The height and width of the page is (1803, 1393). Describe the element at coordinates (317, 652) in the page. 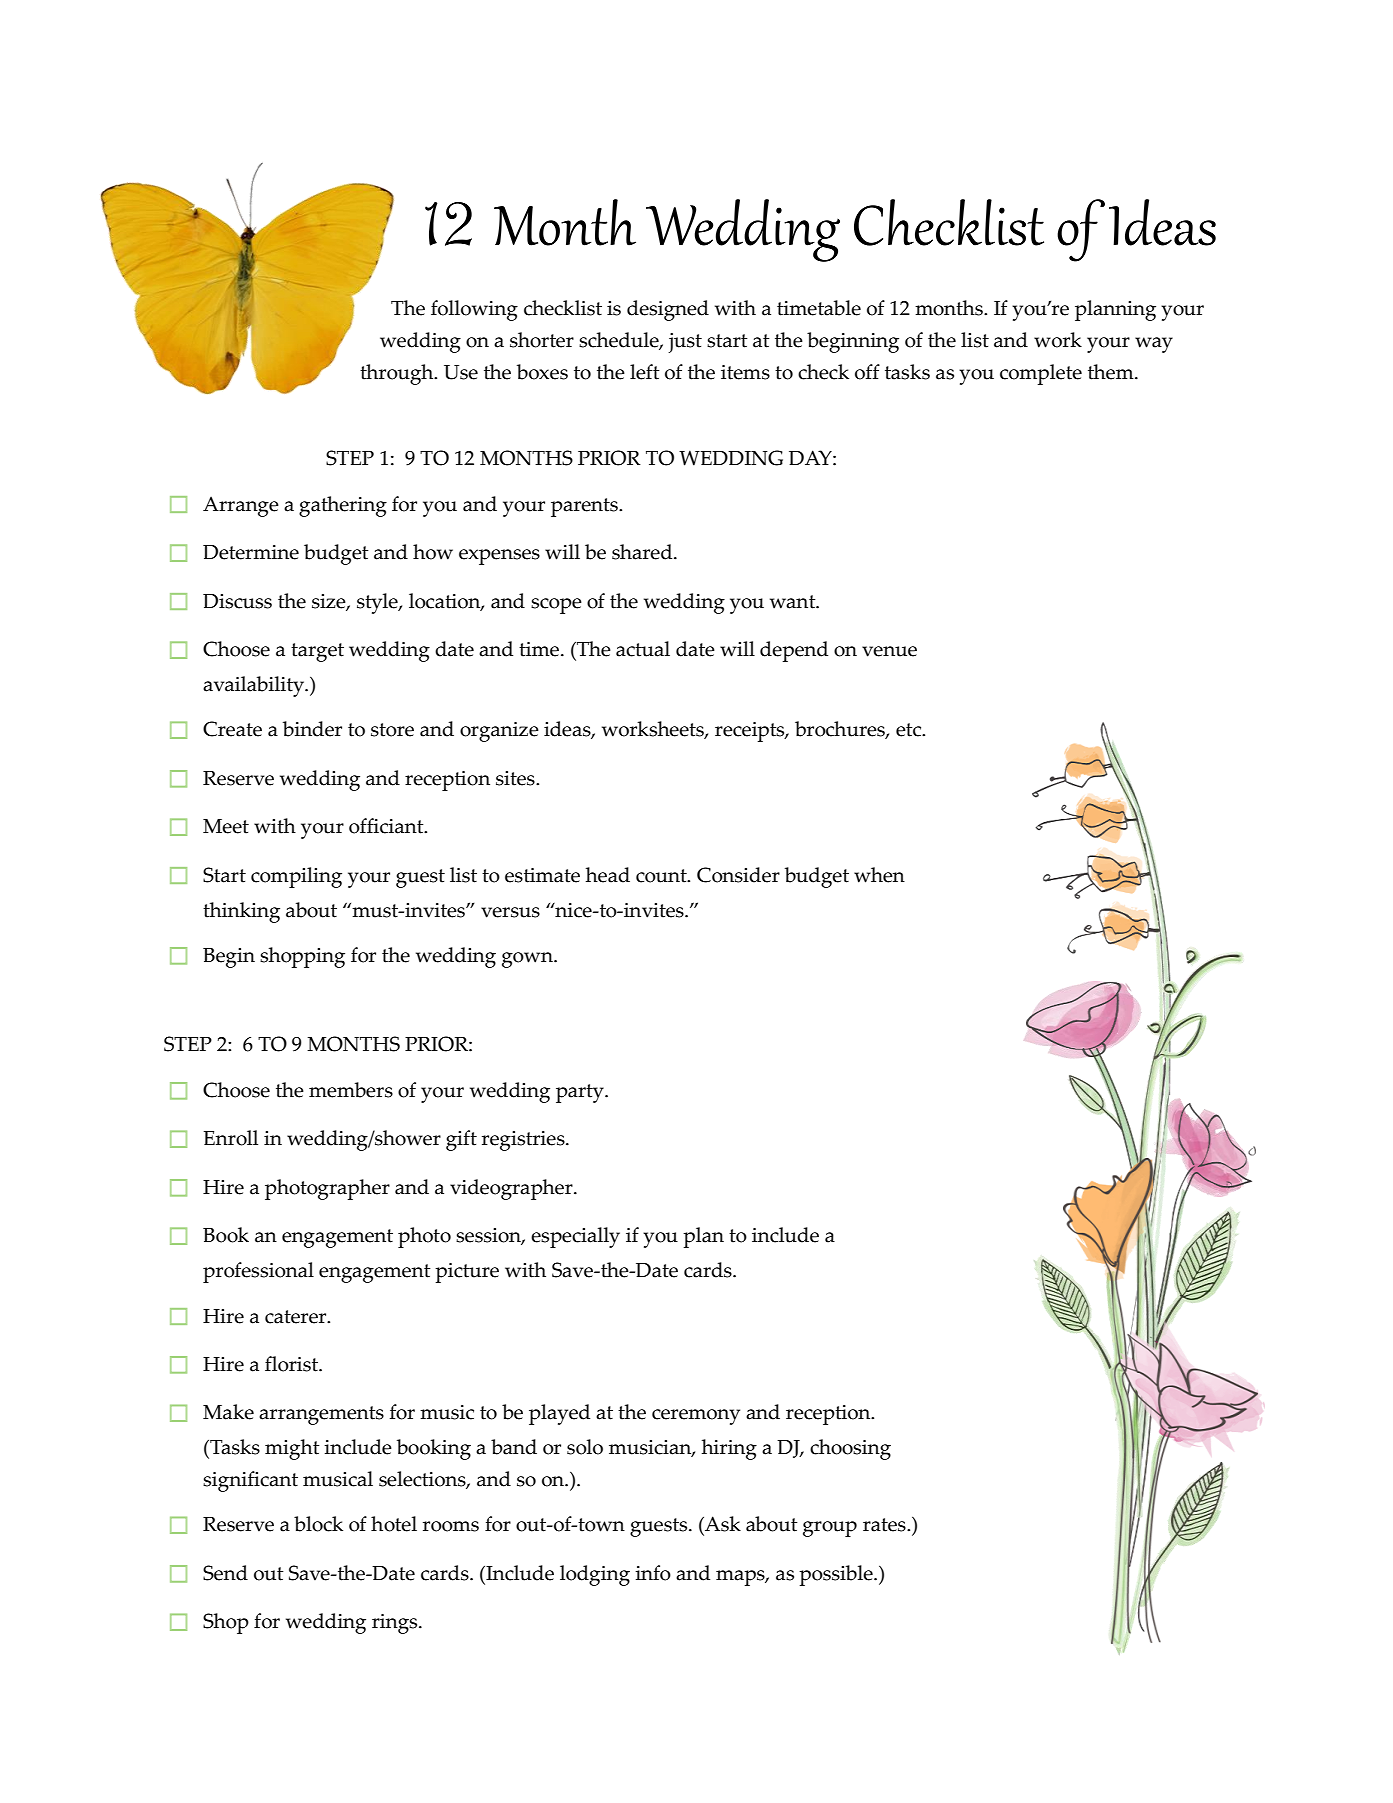

I see `target` at that location.
